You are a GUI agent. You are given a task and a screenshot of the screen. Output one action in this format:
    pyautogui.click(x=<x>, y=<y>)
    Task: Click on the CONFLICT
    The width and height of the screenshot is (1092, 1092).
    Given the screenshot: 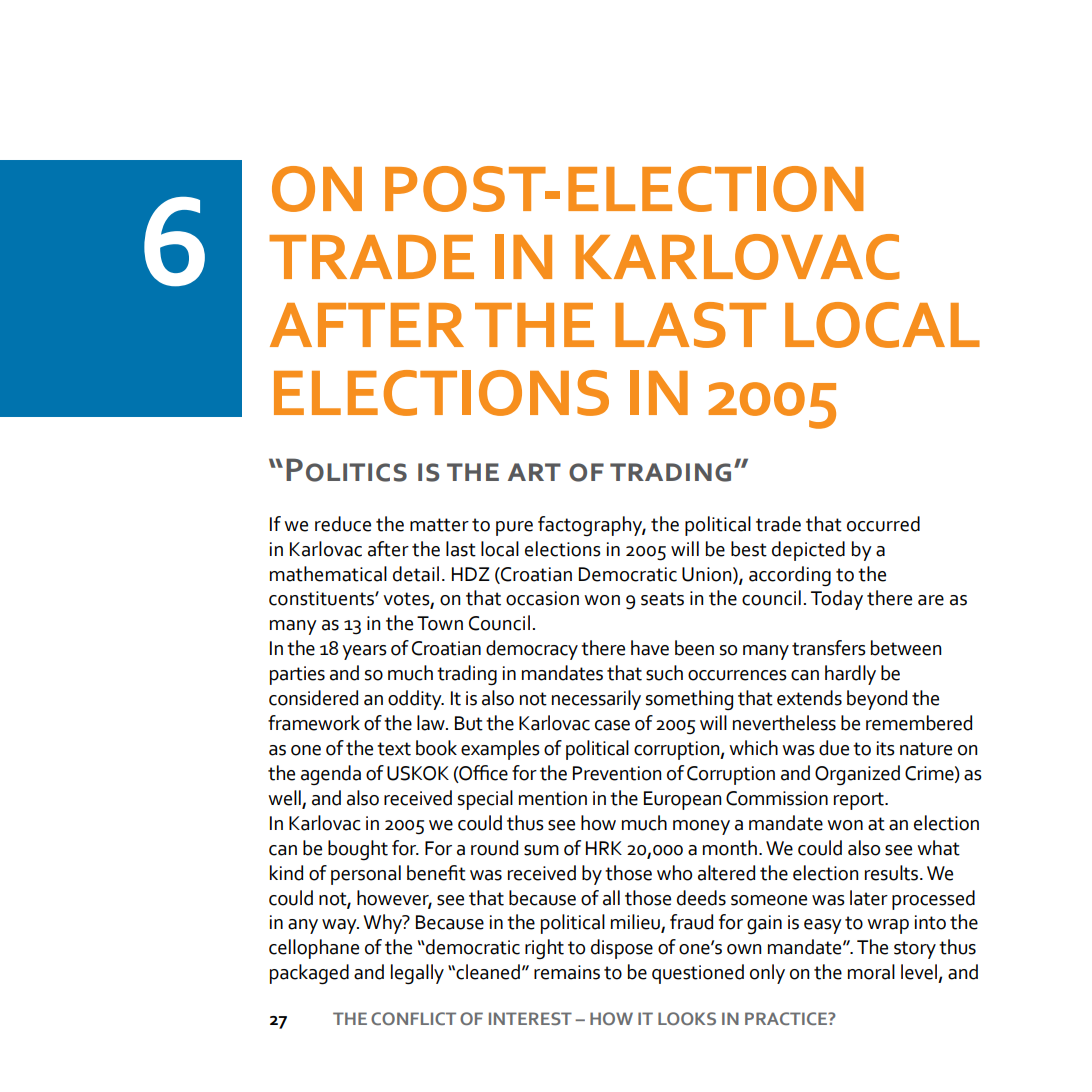 What is the action you would take?
    pyautogui.click(x=413, y=1018)
